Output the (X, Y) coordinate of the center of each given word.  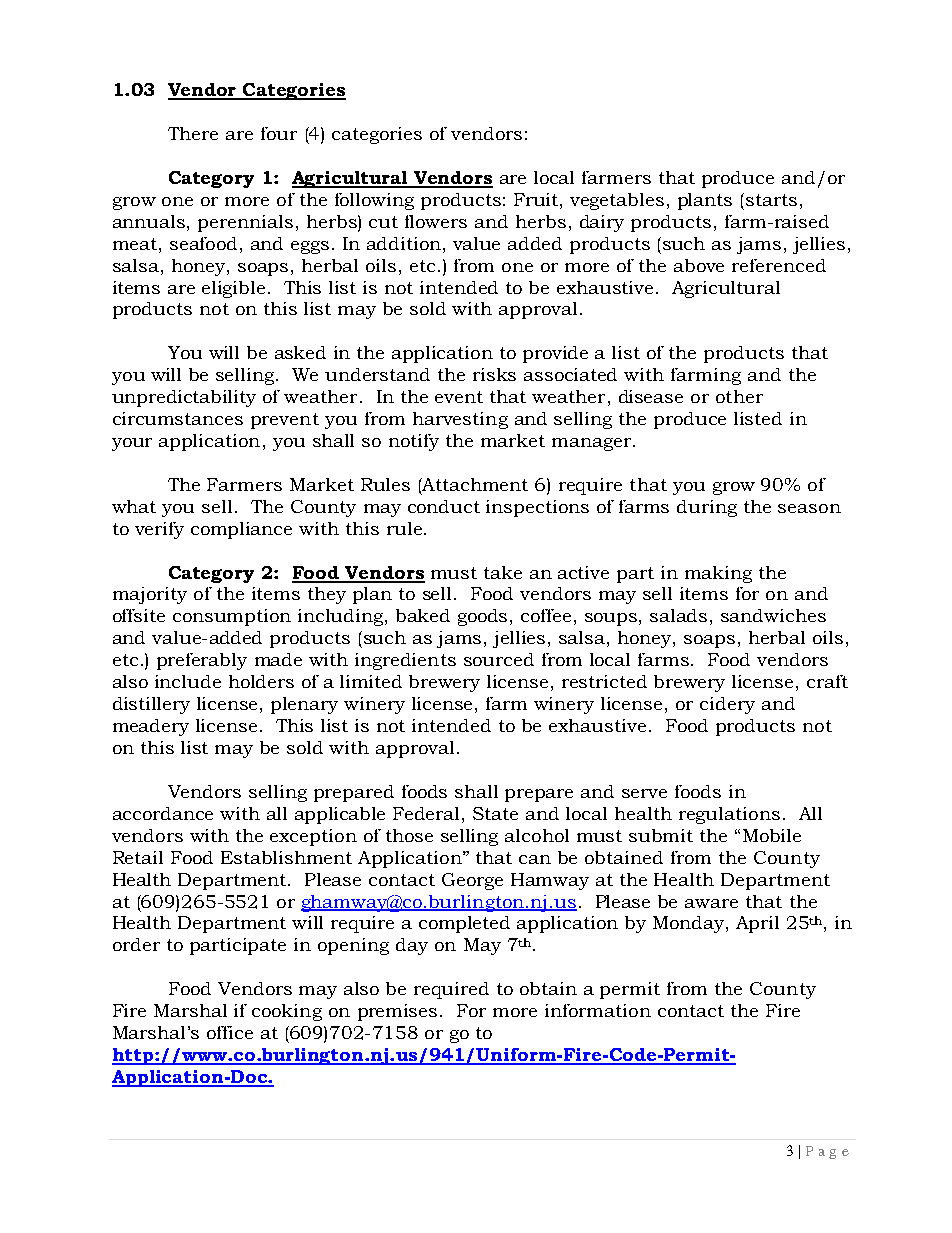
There (193, 133)
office (230, 1032)
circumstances (178, 418)
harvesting (460, 420)
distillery (151, 705)
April (757, 924)
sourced (499, 659)
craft (827, 681)
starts (771, 200)
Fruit (537, 199)
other (739, 396)
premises (397, 1012)
